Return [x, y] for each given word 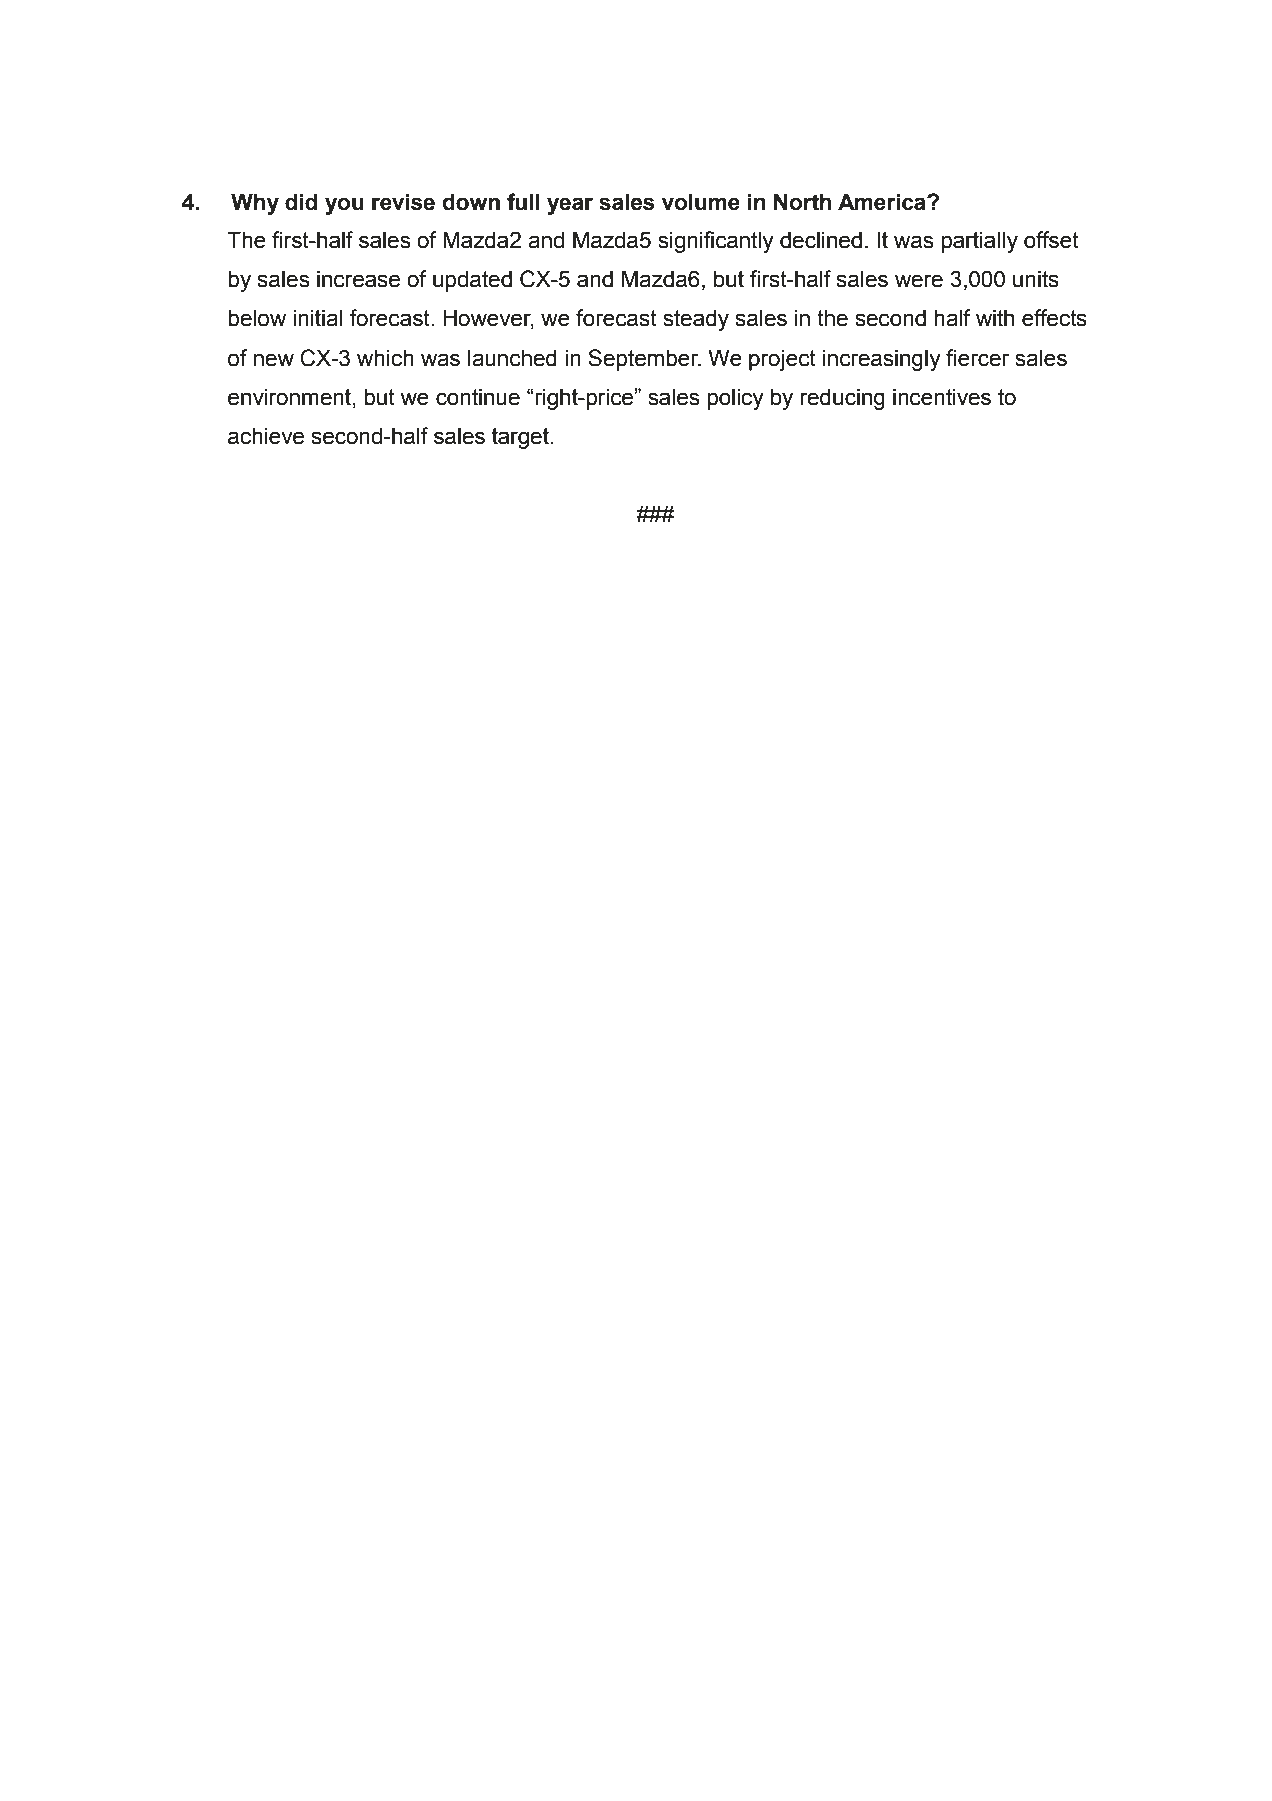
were [919, 281]
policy [735, 399]
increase [358, 279]
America [883, 202]
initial [317, 318]
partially [979, 242]
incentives [942, 397]
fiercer [977, 358]
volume [701, 202]
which [385, 358]
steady [696, 320]
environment [291, 397]
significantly [716, 242]
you [344, 206]
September [644, 360]
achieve [266, 436]
